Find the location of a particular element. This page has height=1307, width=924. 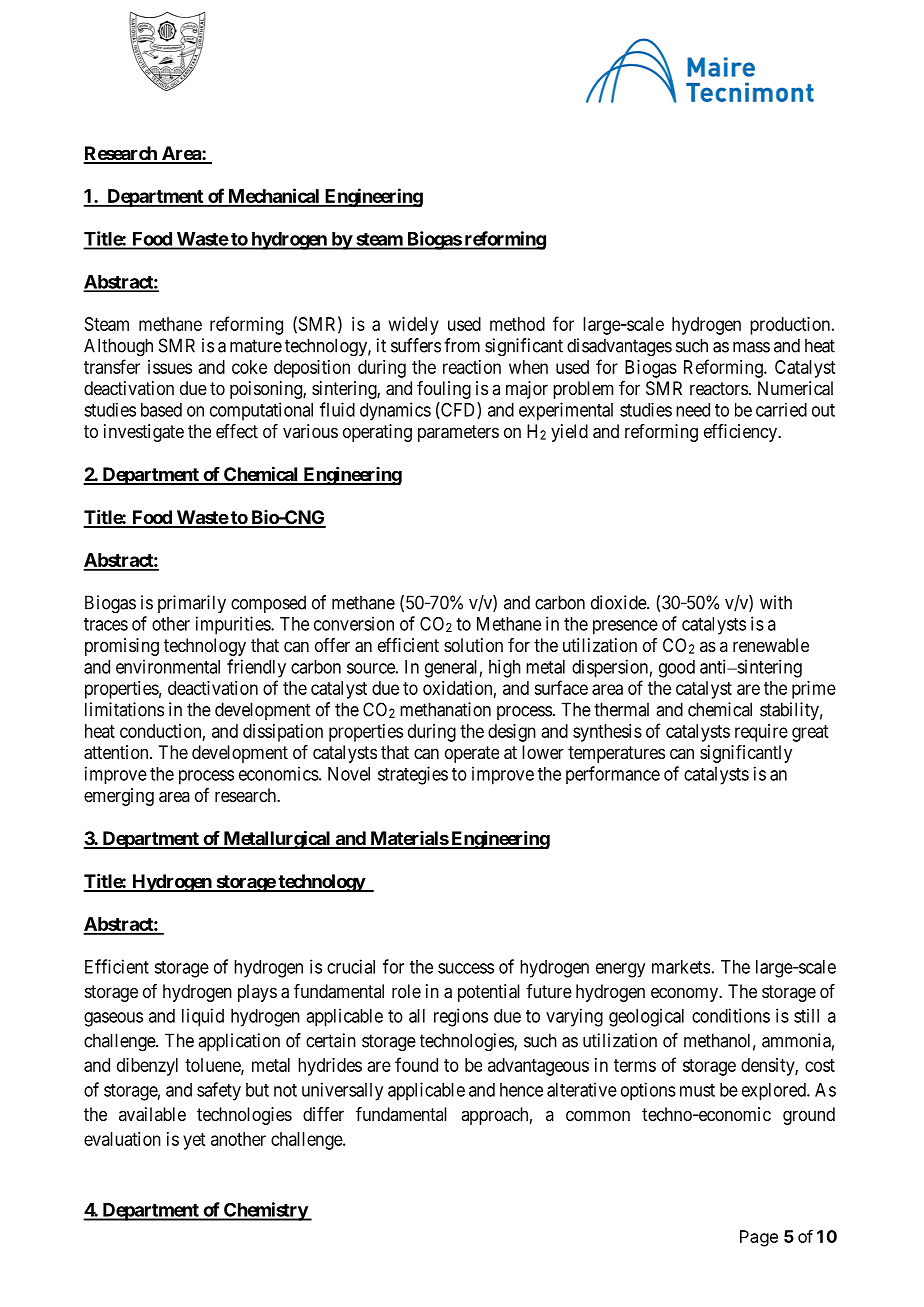

primarily is located at coordinates (192, 604).
